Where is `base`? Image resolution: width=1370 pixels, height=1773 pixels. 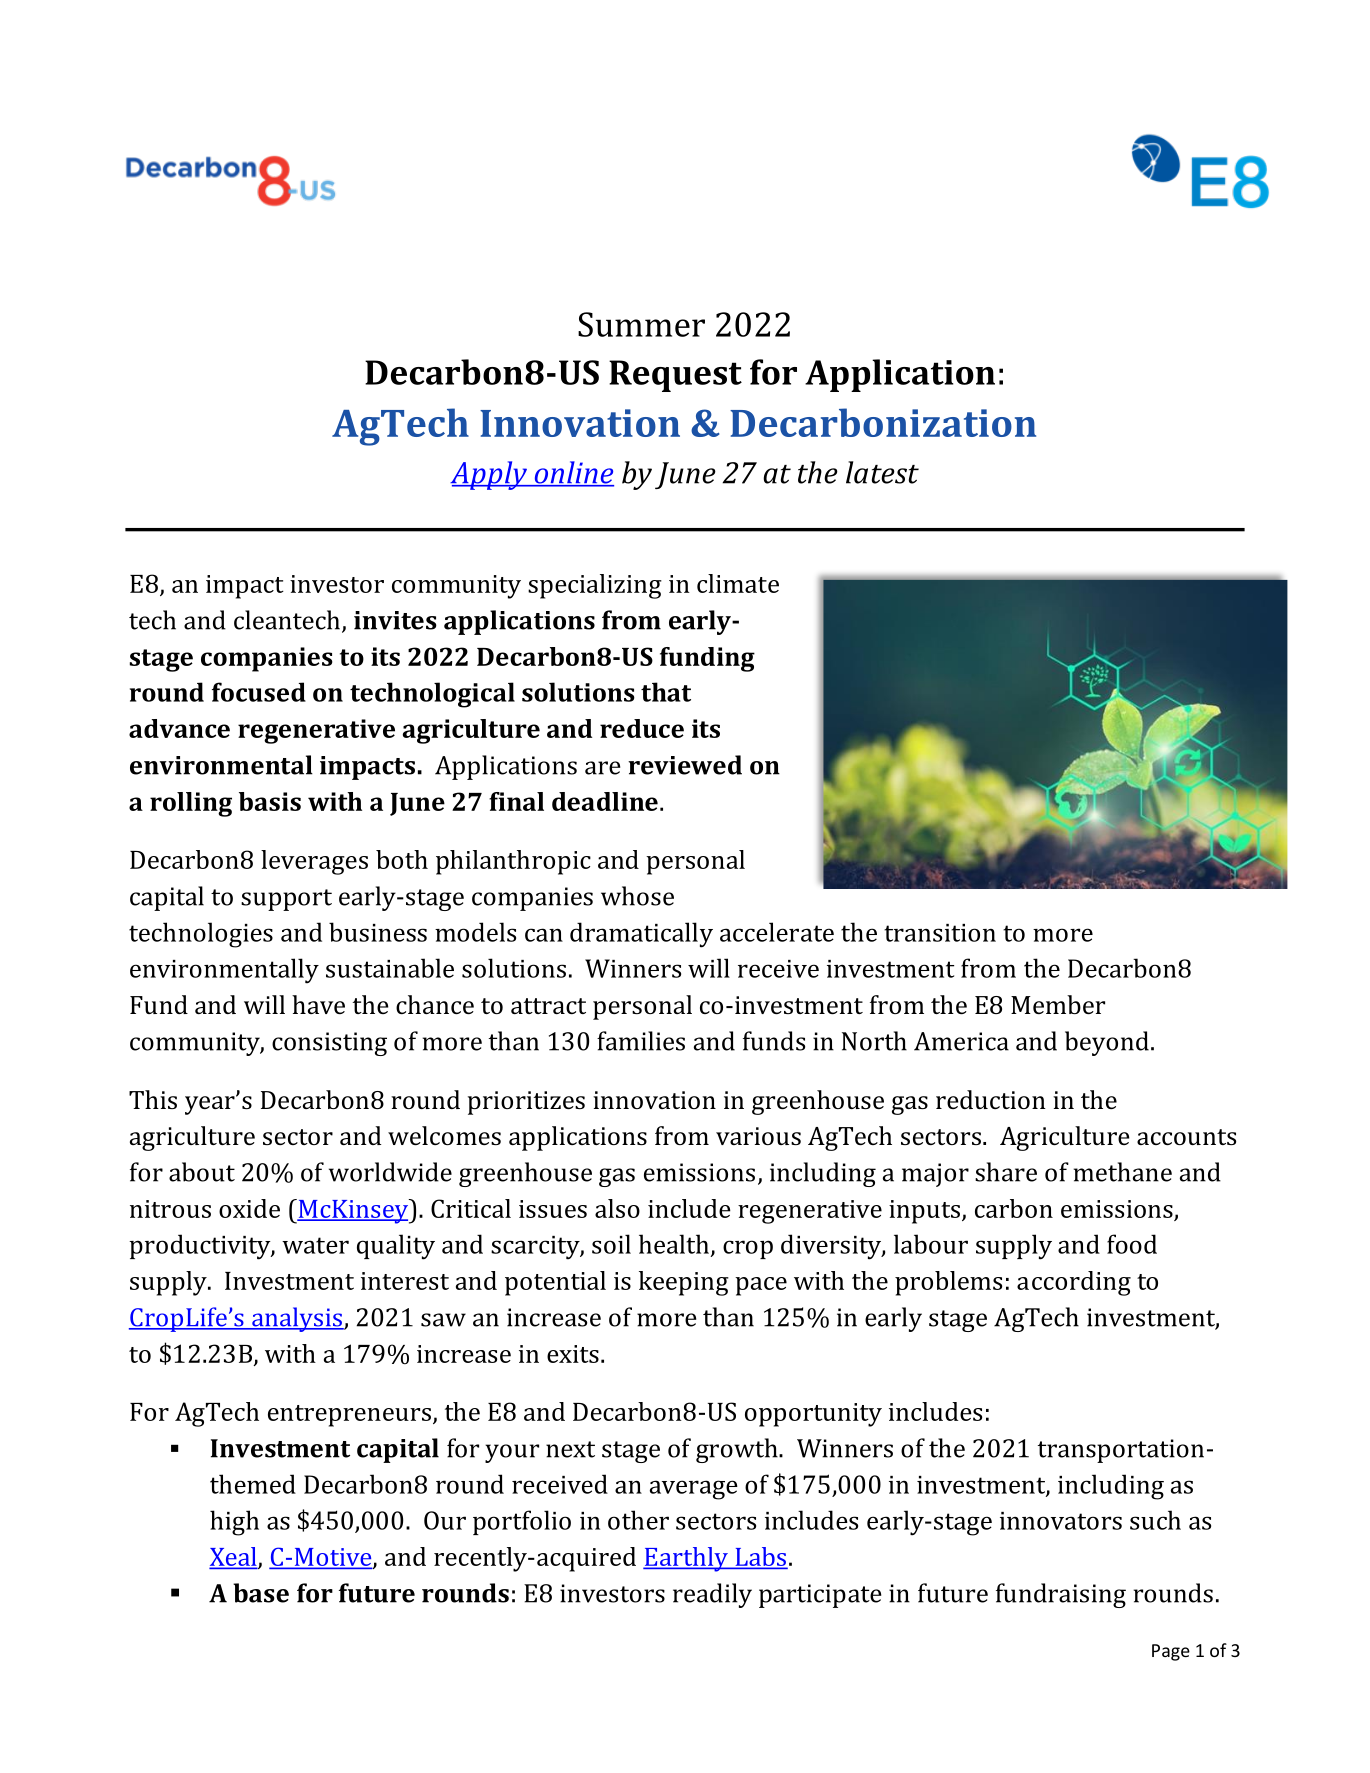
base is located at coordinates (261, 1593).
